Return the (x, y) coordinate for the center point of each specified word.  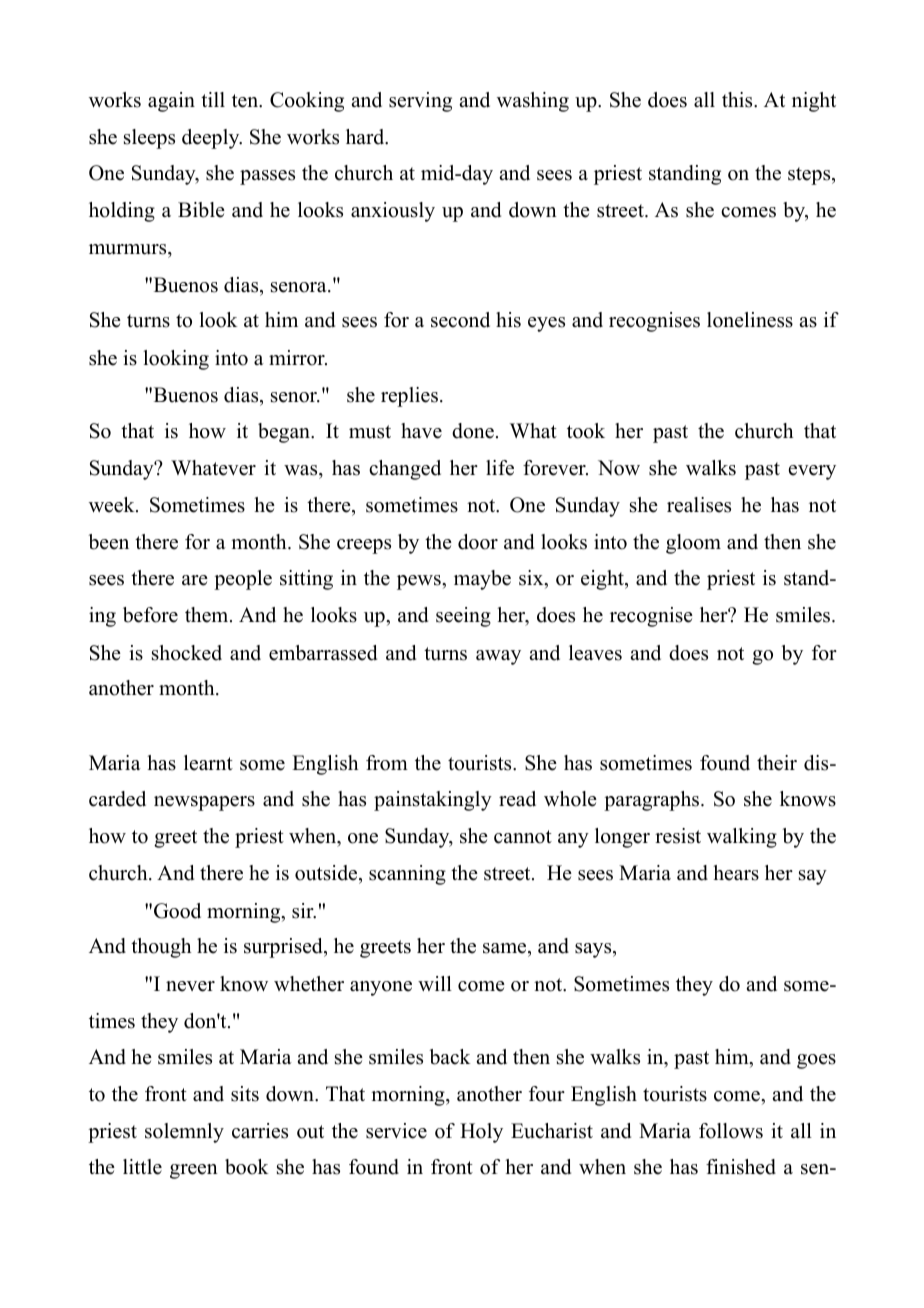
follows (731, 1131)
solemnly (184, 1133)
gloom (693, 544)
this (738, 100)
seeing (463, 617)
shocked (187, 653)
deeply (212, 139)
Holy (481, 1133)
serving (420, 102)
